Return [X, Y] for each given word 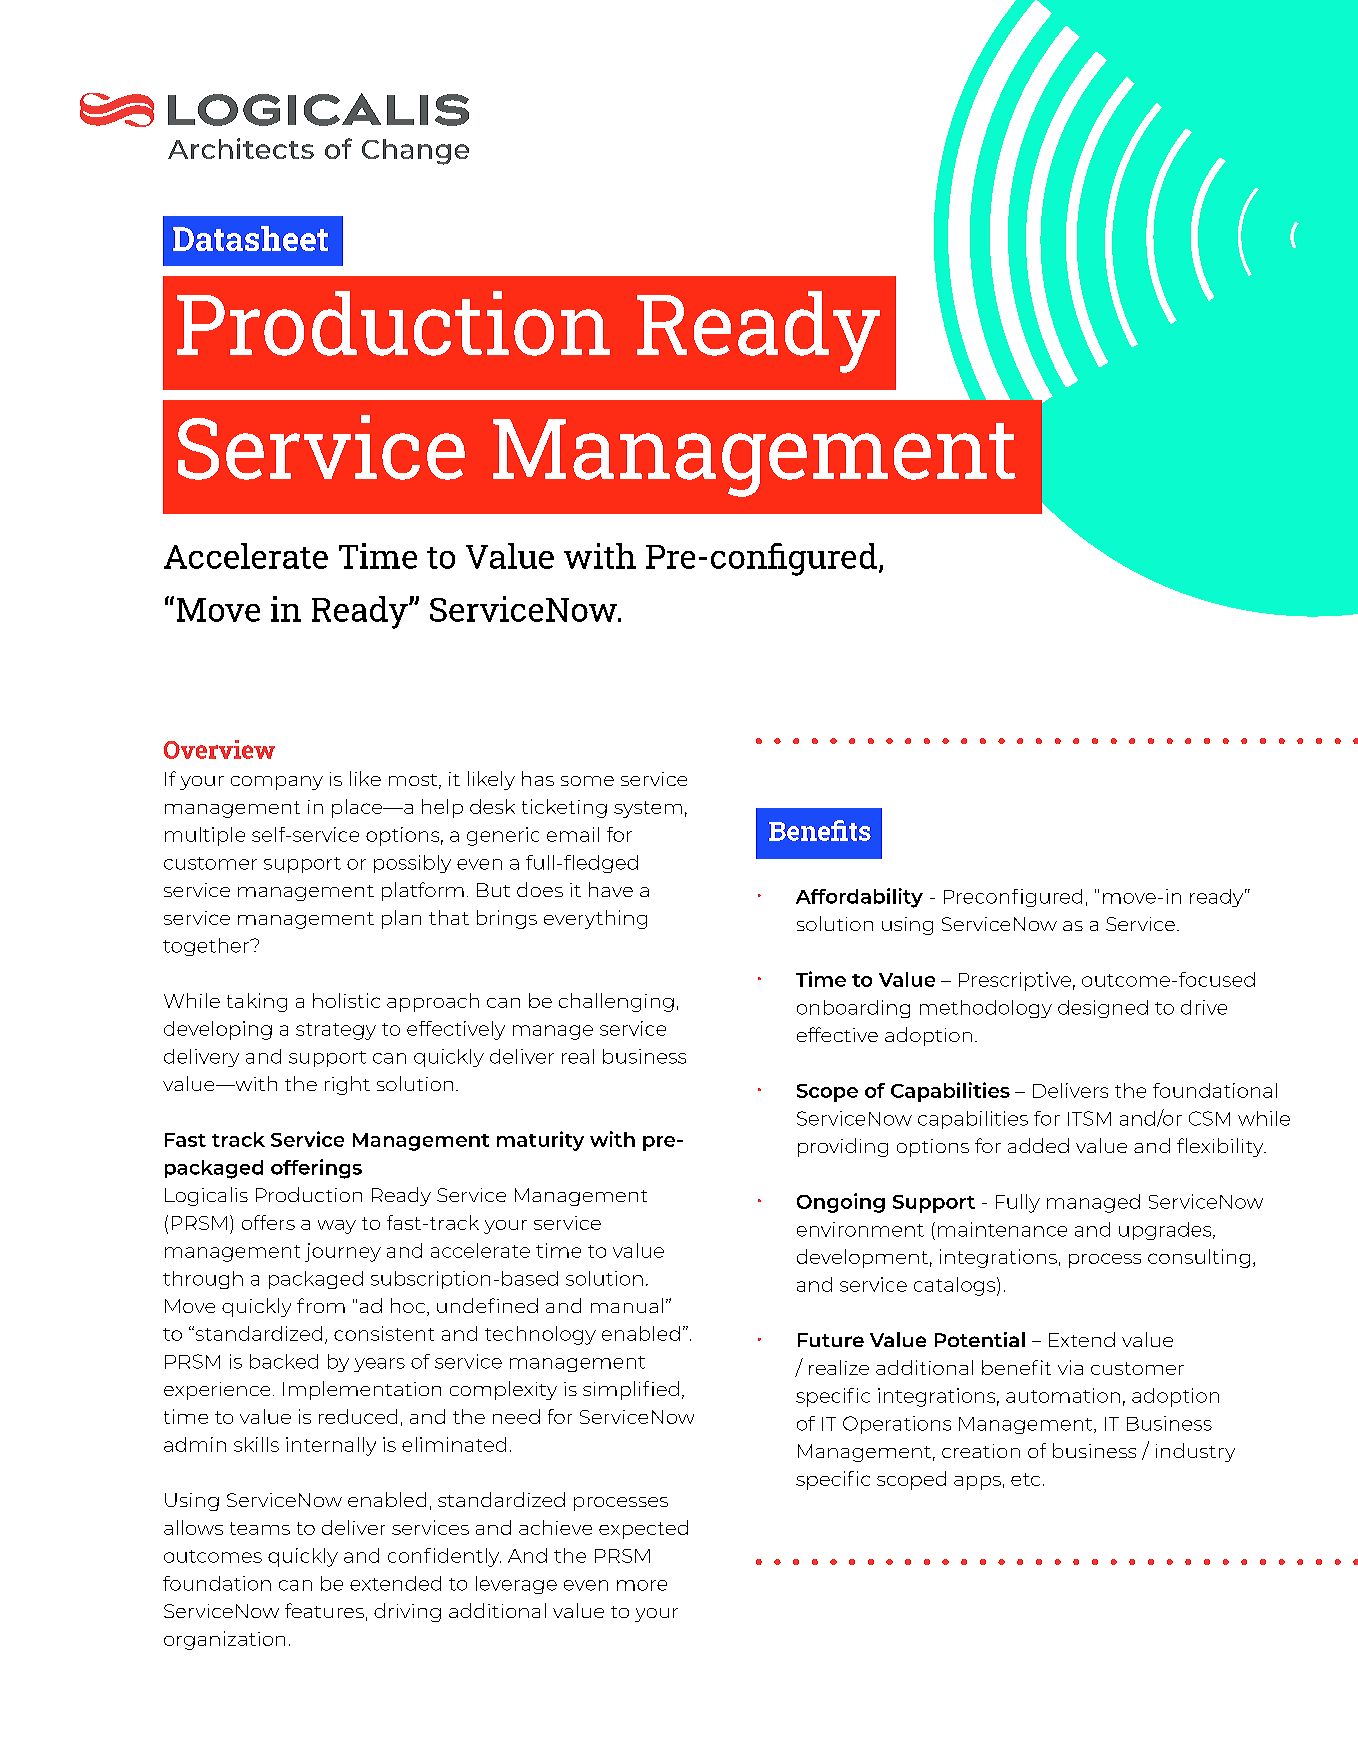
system [648, 809]
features [324, 1610]
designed [1103, 1009]
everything [595, 919]
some [587, 781]
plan [401, 919]
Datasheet [250, 238]
